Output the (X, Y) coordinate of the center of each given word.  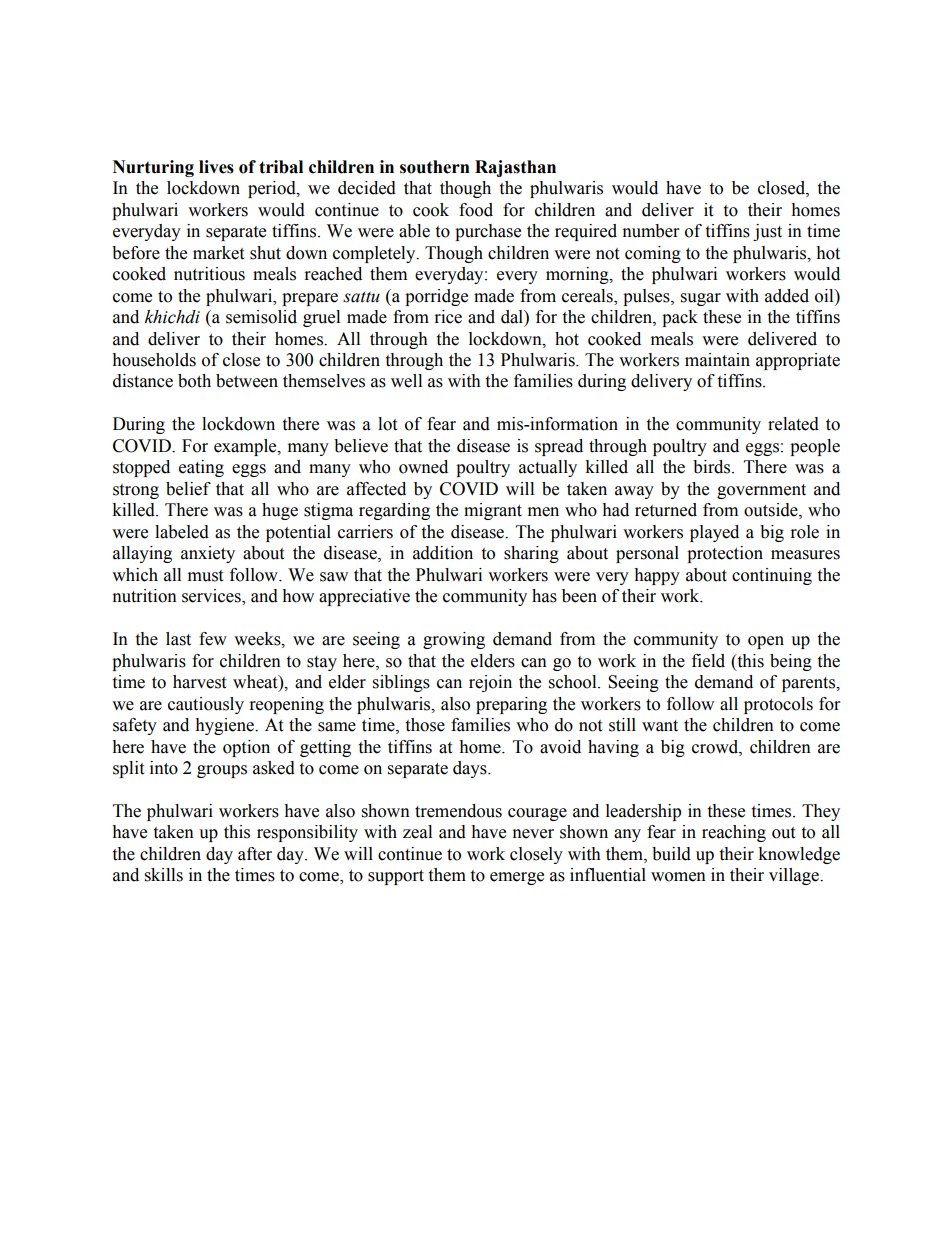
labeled (182, 532)
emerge (517, 878)
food (476, 210)
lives (216, 167)
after (255, 854)
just (767, 232)
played (714, 533)
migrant (493, 511)
